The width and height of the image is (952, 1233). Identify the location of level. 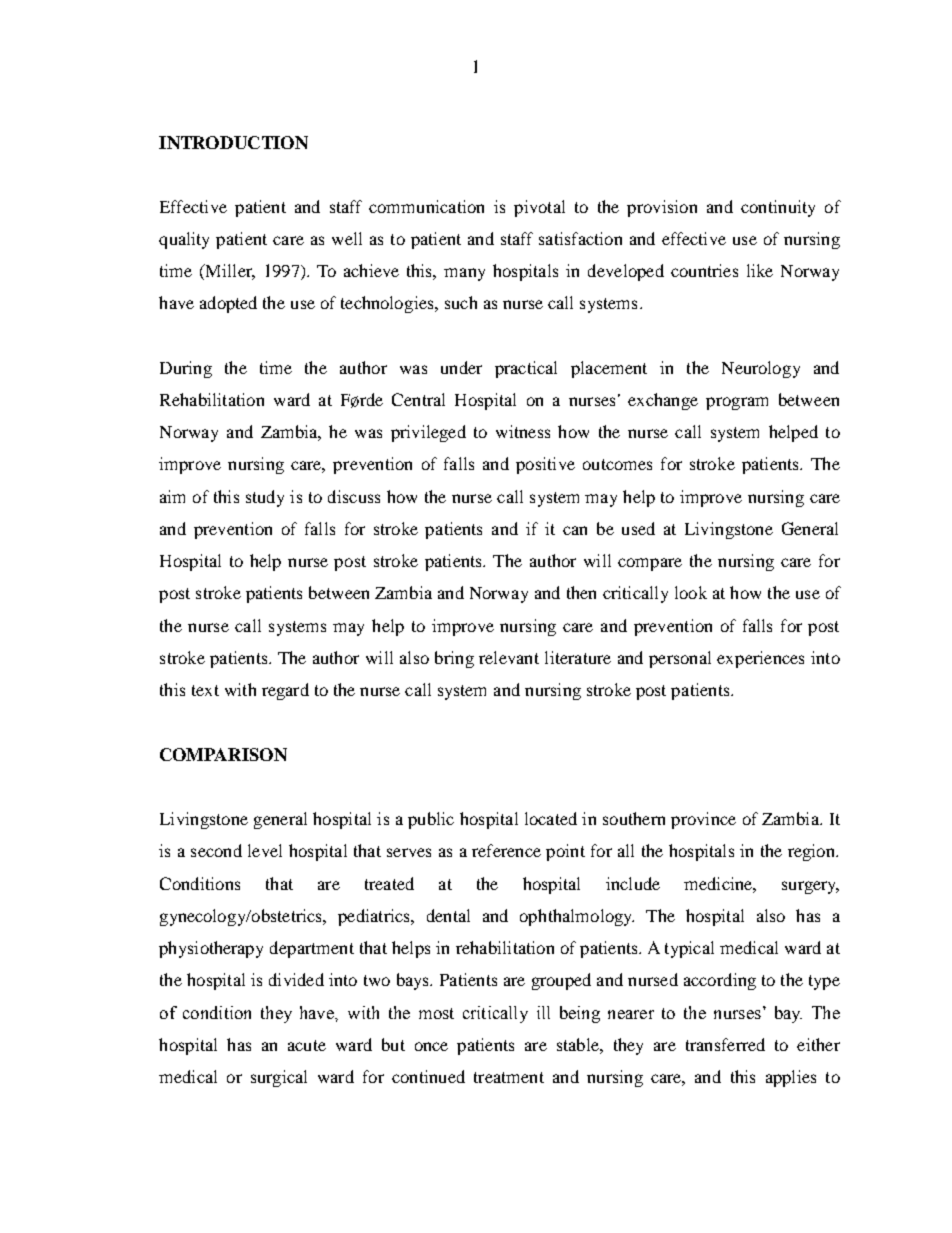
(265, 850).
